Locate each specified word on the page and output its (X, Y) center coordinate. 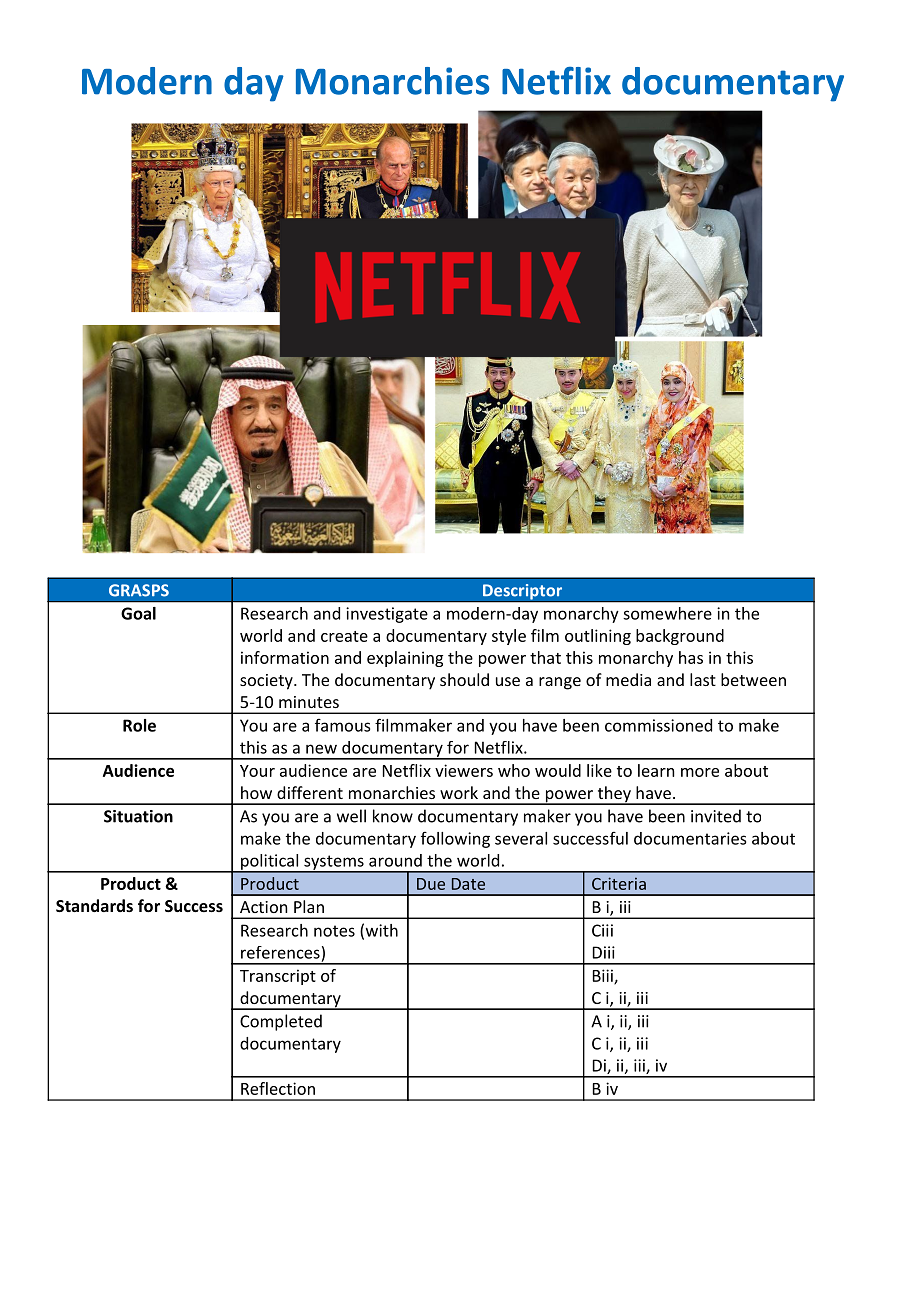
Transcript (278, 977)
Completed (281, 1022)
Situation (138, 816)
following (455, 840)
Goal (138, 613)
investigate (387, 615)
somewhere (667, 613)
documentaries (690, 838)
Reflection (278, 1088)
